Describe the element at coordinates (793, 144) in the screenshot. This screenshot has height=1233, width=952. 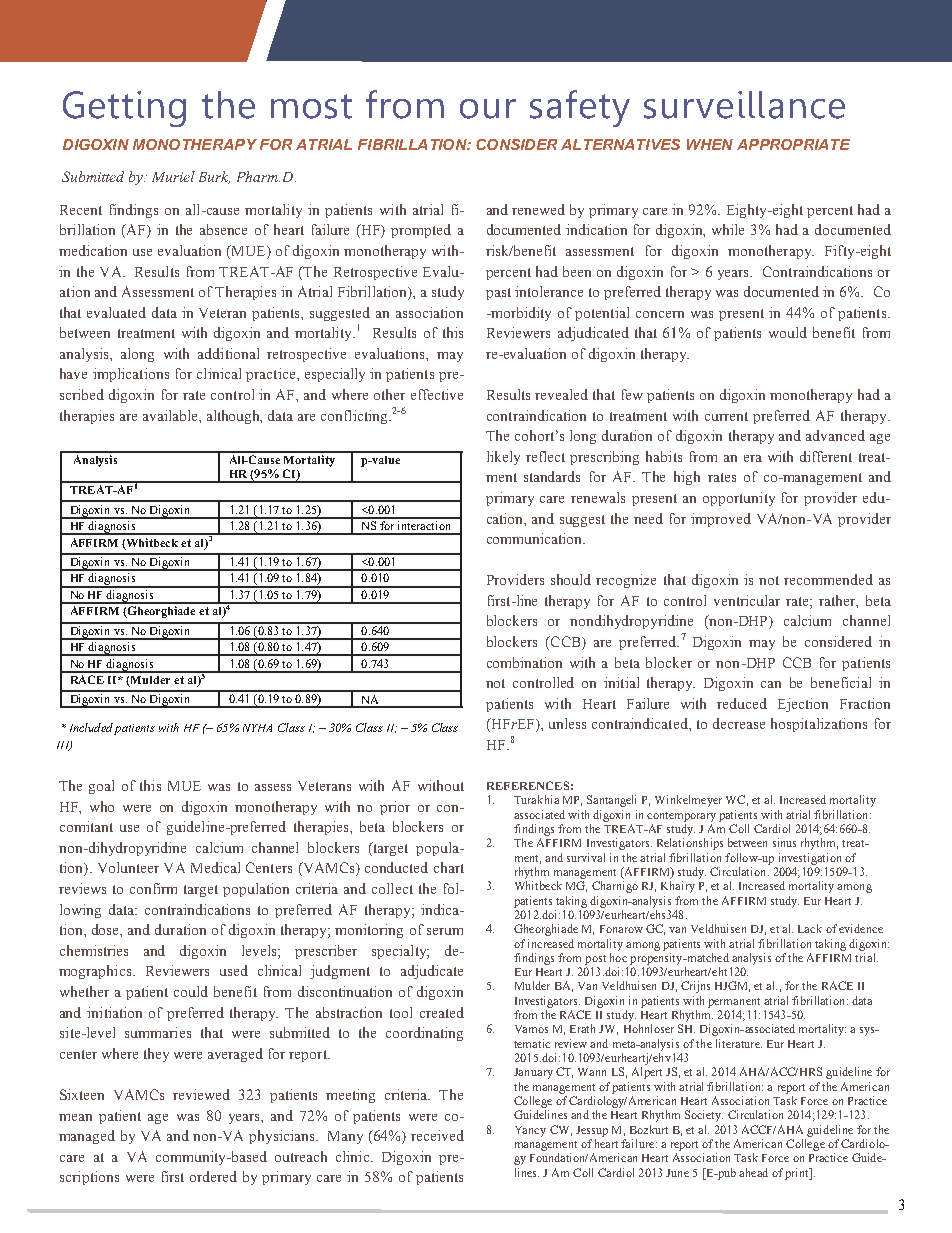
I see `APPROPRIATE` at that location.
